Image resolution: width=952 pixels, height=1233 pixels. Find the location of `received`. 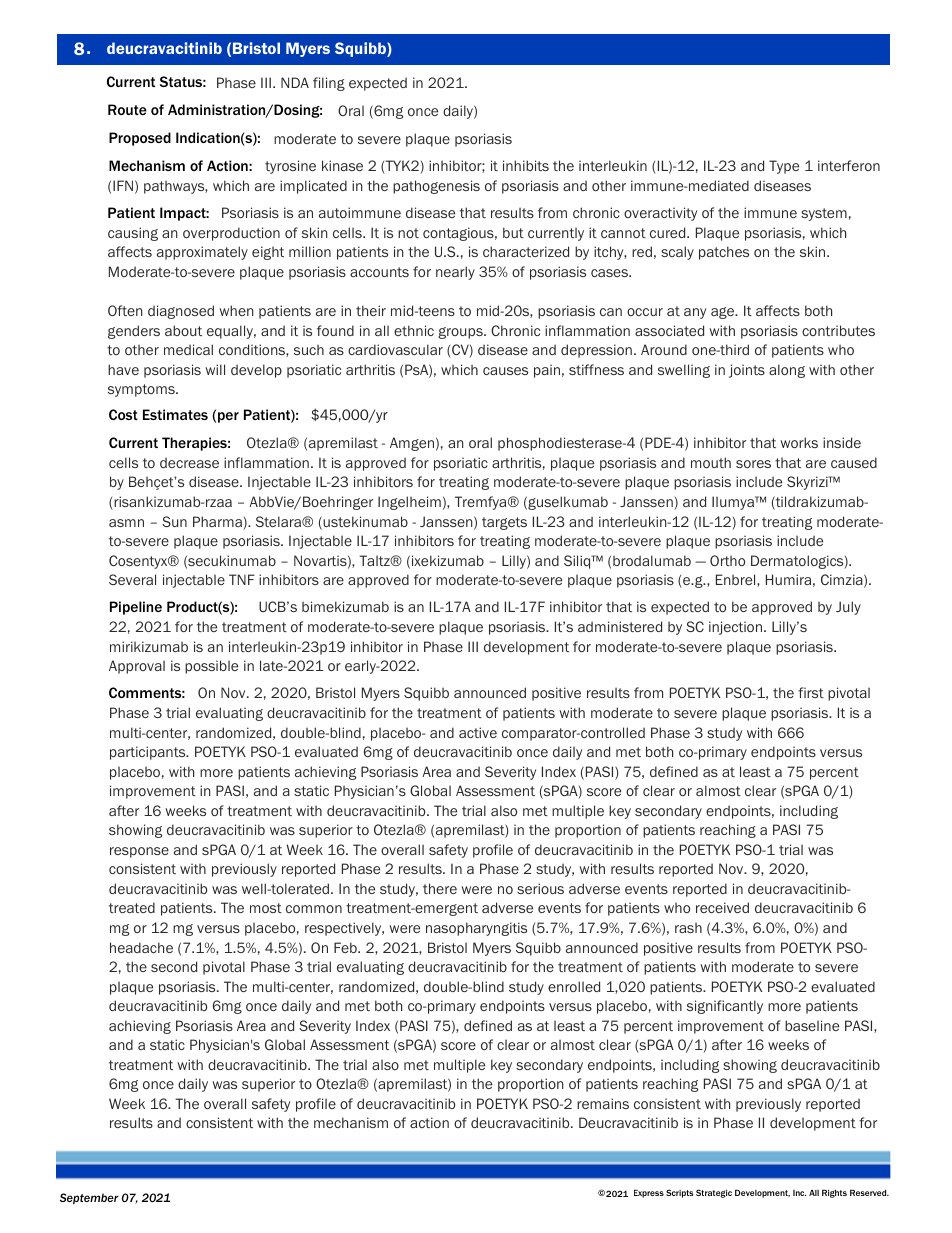

received is located at coordinates (722, 907).
